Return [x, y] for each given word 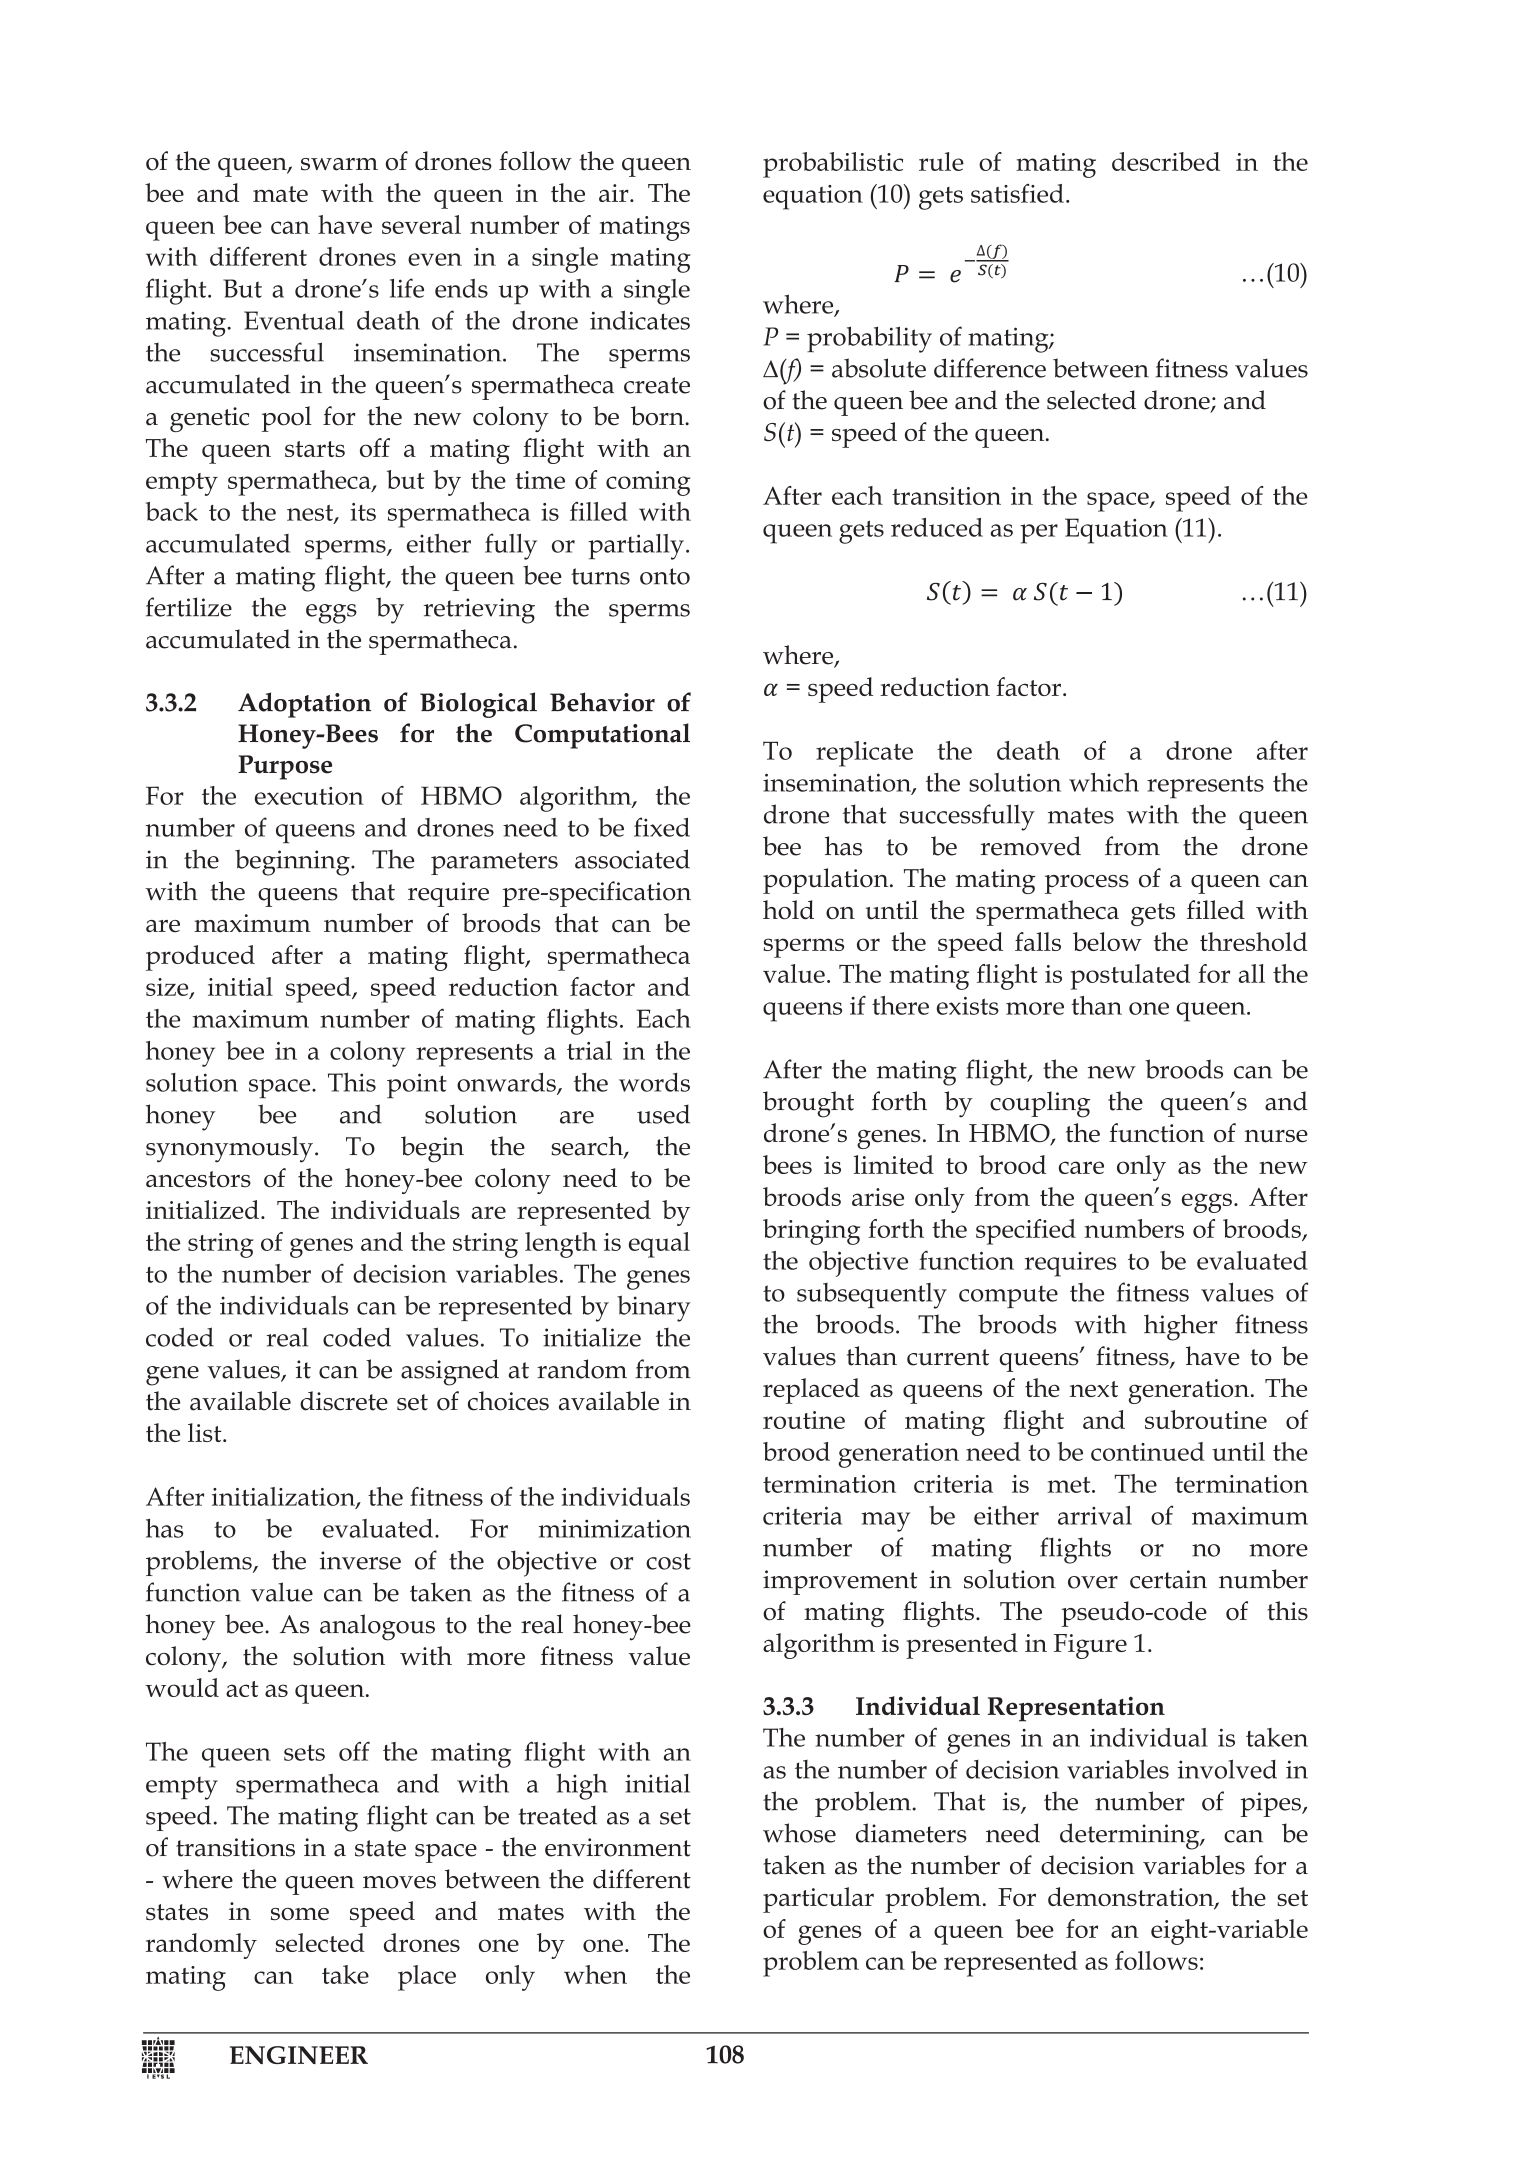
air [615, 193]
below [1107, 941]
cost [668, 1561]
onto [665, 576]
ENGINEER [299, 2055]
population [827, 881]
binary [654, 1308]
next [1094, 1389]
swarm [339, 164]
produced [200, 958]
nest [311, 514]
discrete [344, 1401]
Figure [1090, 1646]
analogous [377, 1627]
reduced [937, 527]
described [1166, 161]
